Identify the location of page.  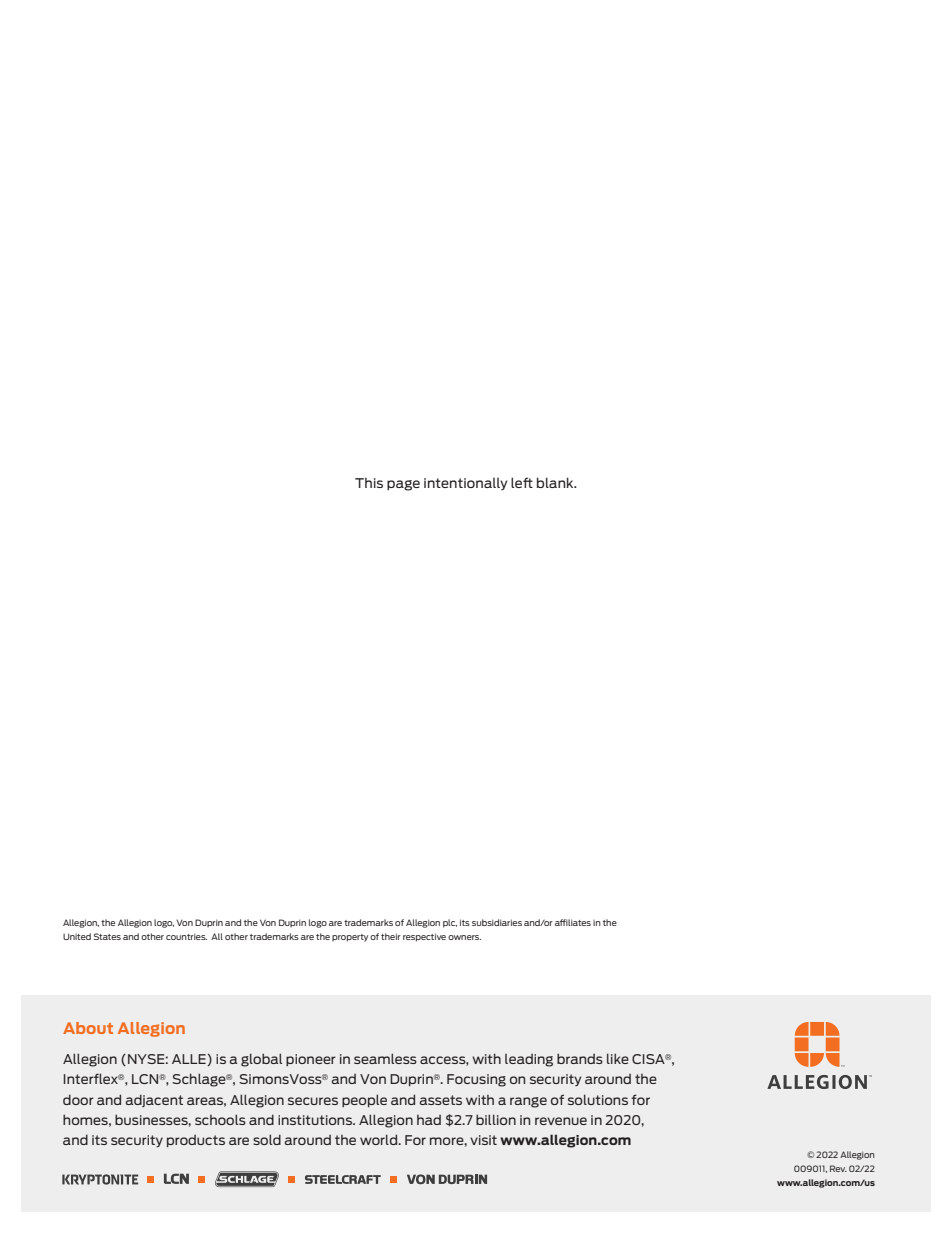
(403, 485).
